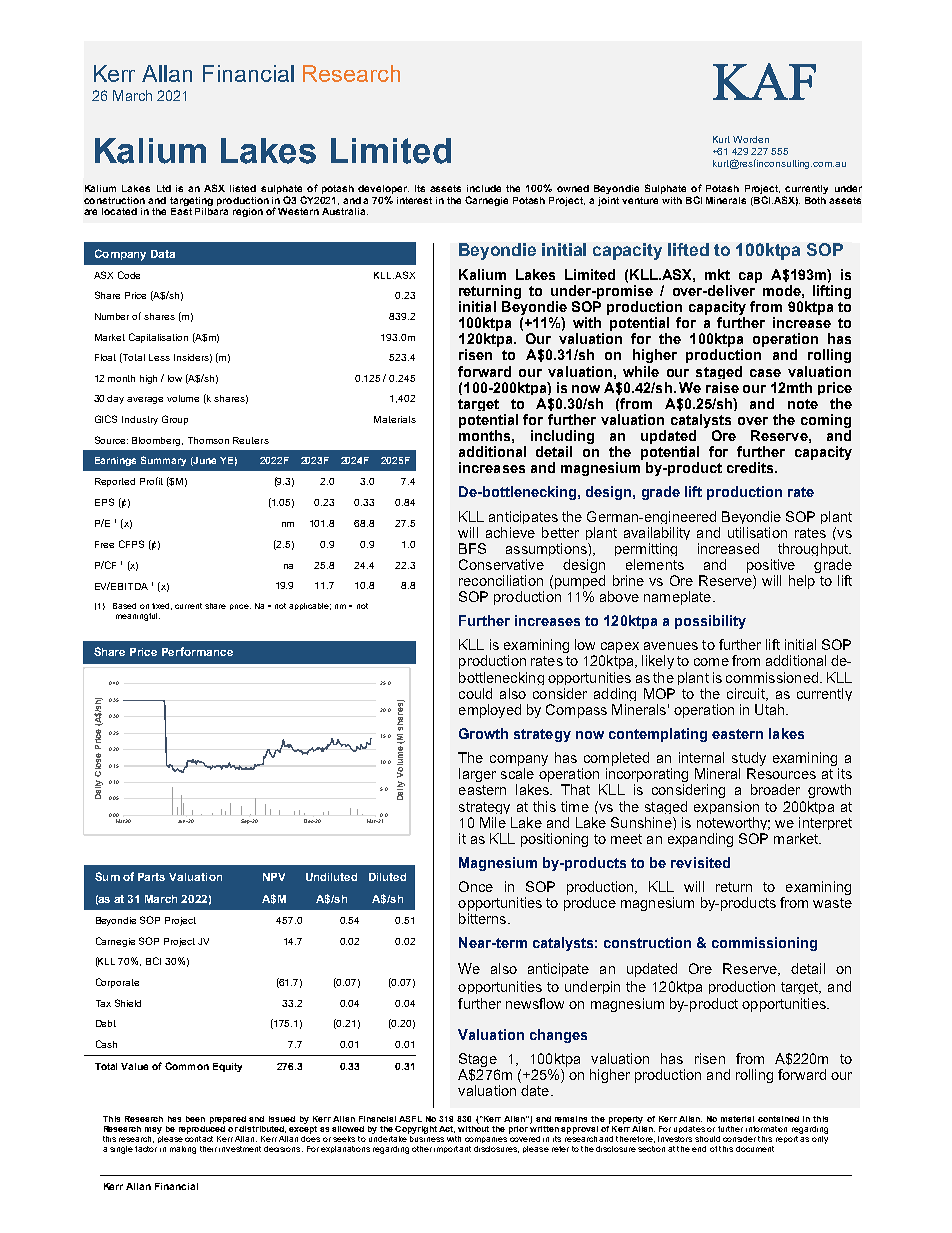 The width and height of the page is (952, 1233). I want to click on credits, so click(751, 467).
